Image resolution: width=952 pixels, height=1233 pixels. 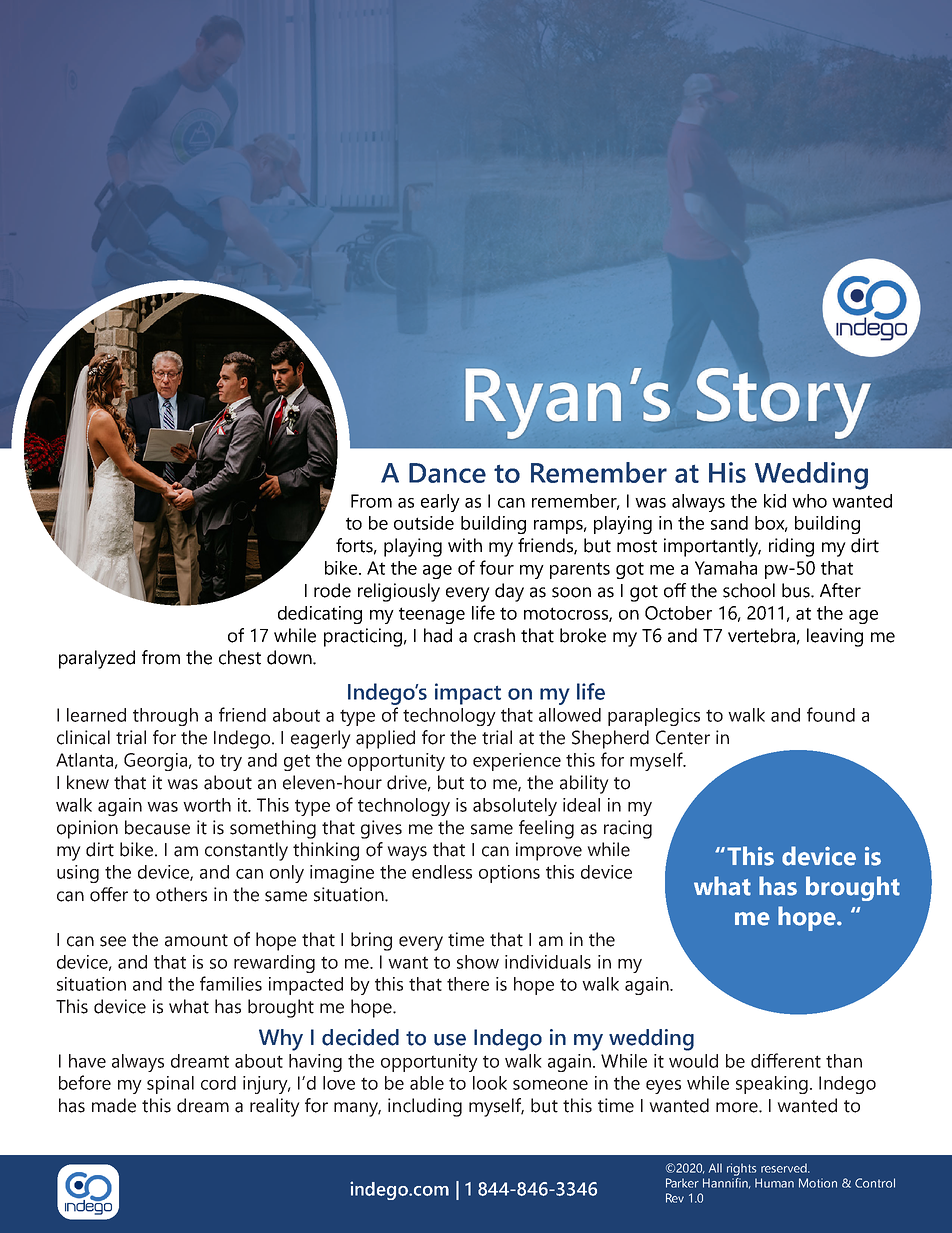 What do you see at coordinates (157, 827) in the screenshot?
I see `because` at bounding box center [157, 827].
